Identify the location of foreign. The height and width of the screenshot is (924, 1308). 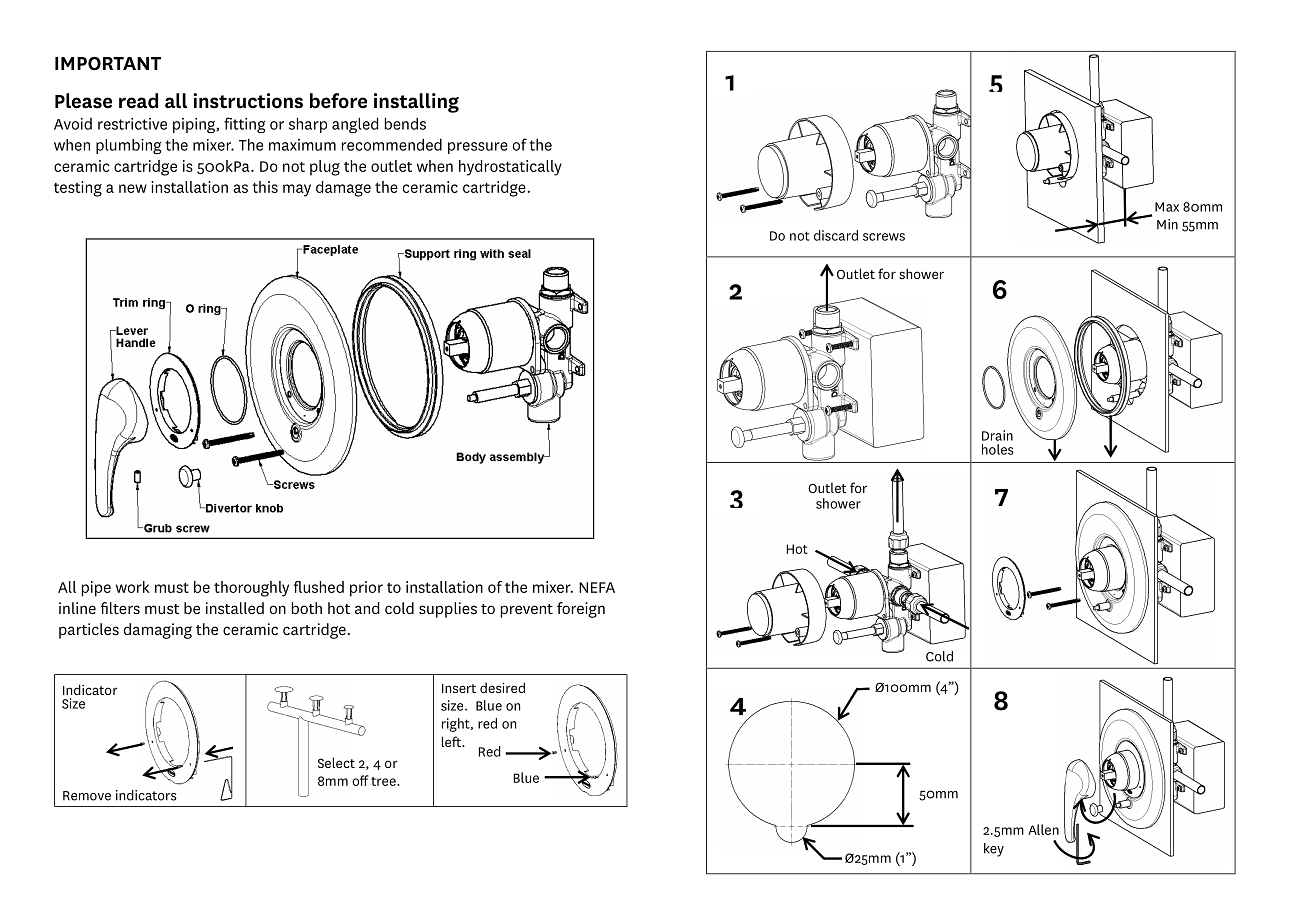
(581, 610).
